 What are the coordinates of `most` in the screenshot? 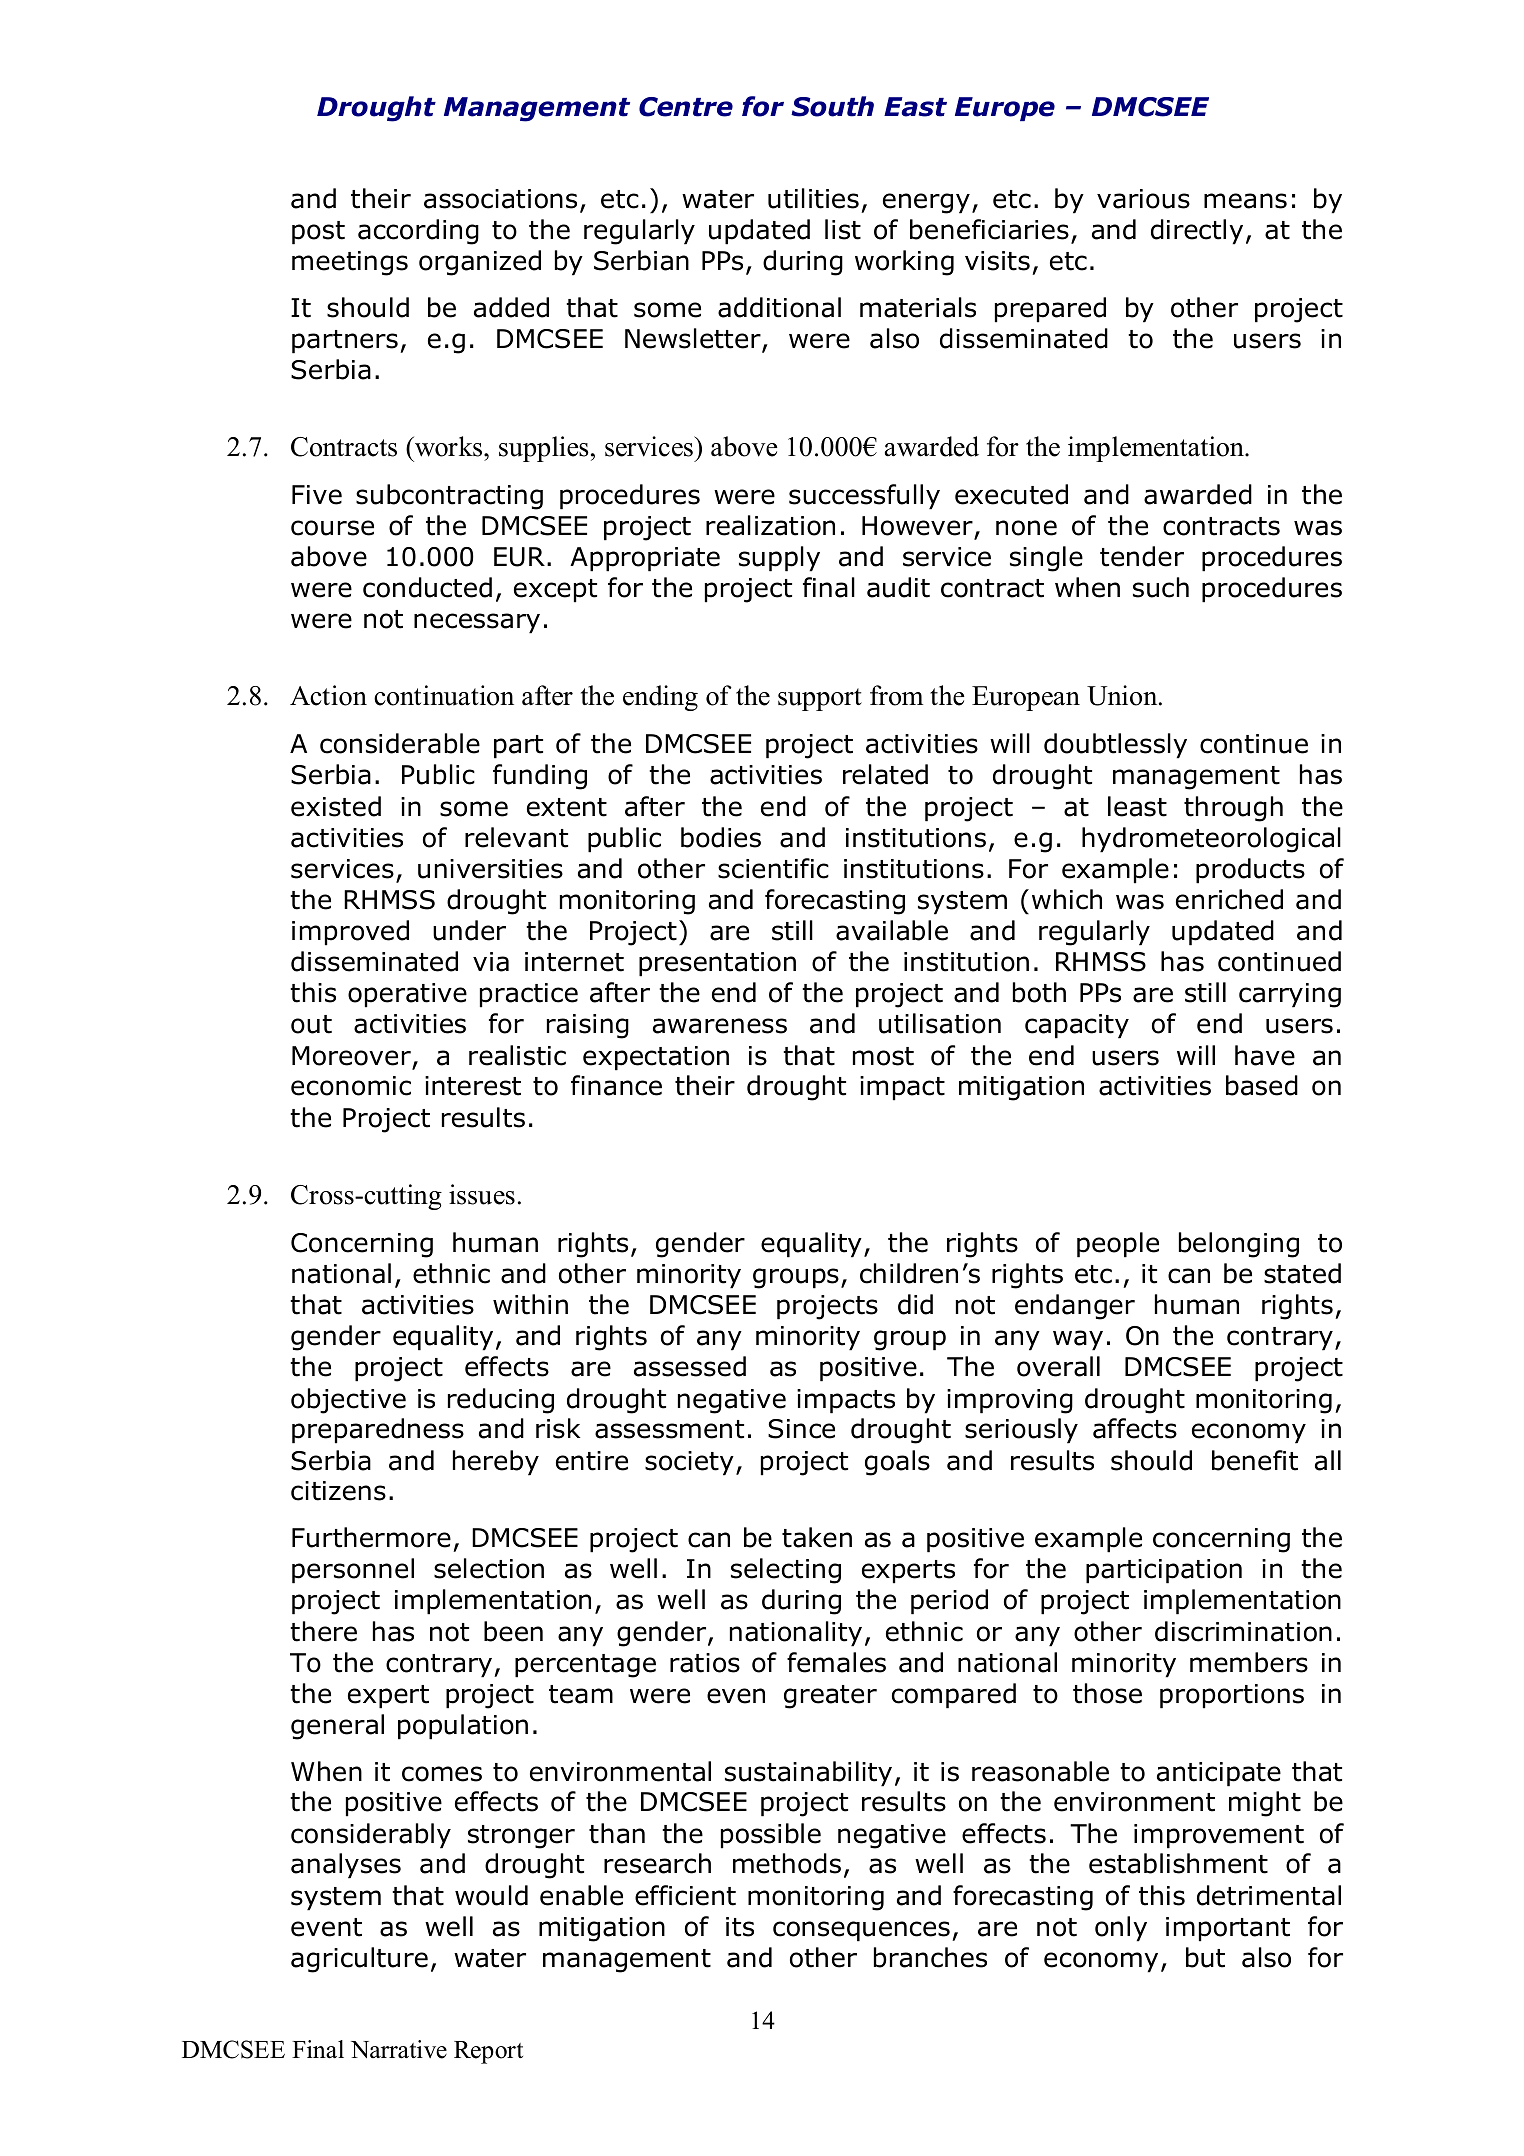 It's located at (883, 1056).
